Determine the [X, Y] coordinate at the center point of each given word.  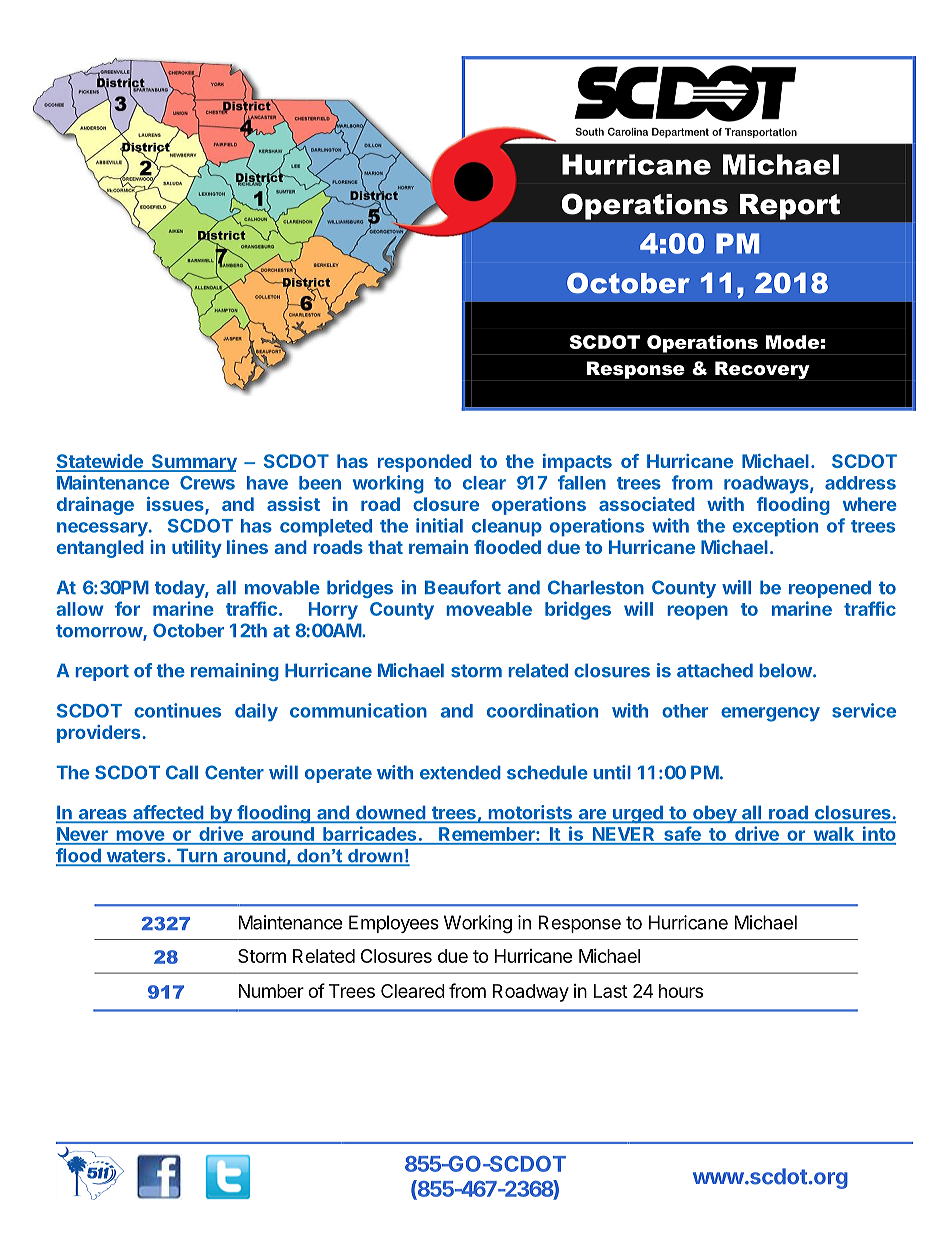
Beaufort [463, 587]
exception [775, 527]
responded [424, 463]
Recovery [762, 370]
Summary [193, 463]
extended [460, 772]
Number [271, 991]
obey [714, 814]
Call [182, 772]
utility [197, 549]
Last [611, 991]
